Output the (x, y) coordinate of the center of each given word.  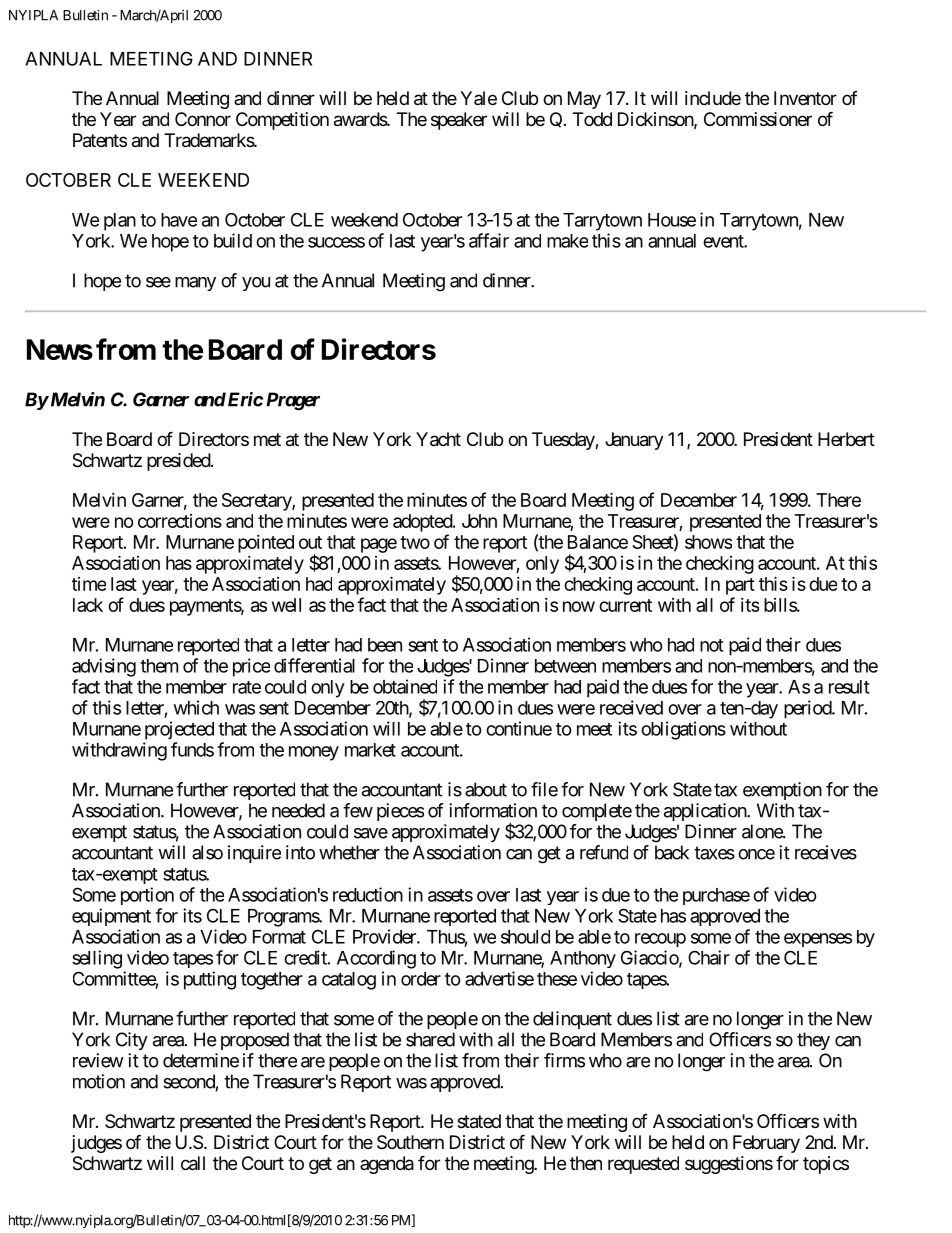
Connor (203, 119)
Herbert (846, 439)
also (207, 852)
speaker (459, 121)
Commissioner (758, 119)
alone (763, 831)
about (486, 789)
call (193, 1163)
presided (179, 462)
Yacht (438, 439)
